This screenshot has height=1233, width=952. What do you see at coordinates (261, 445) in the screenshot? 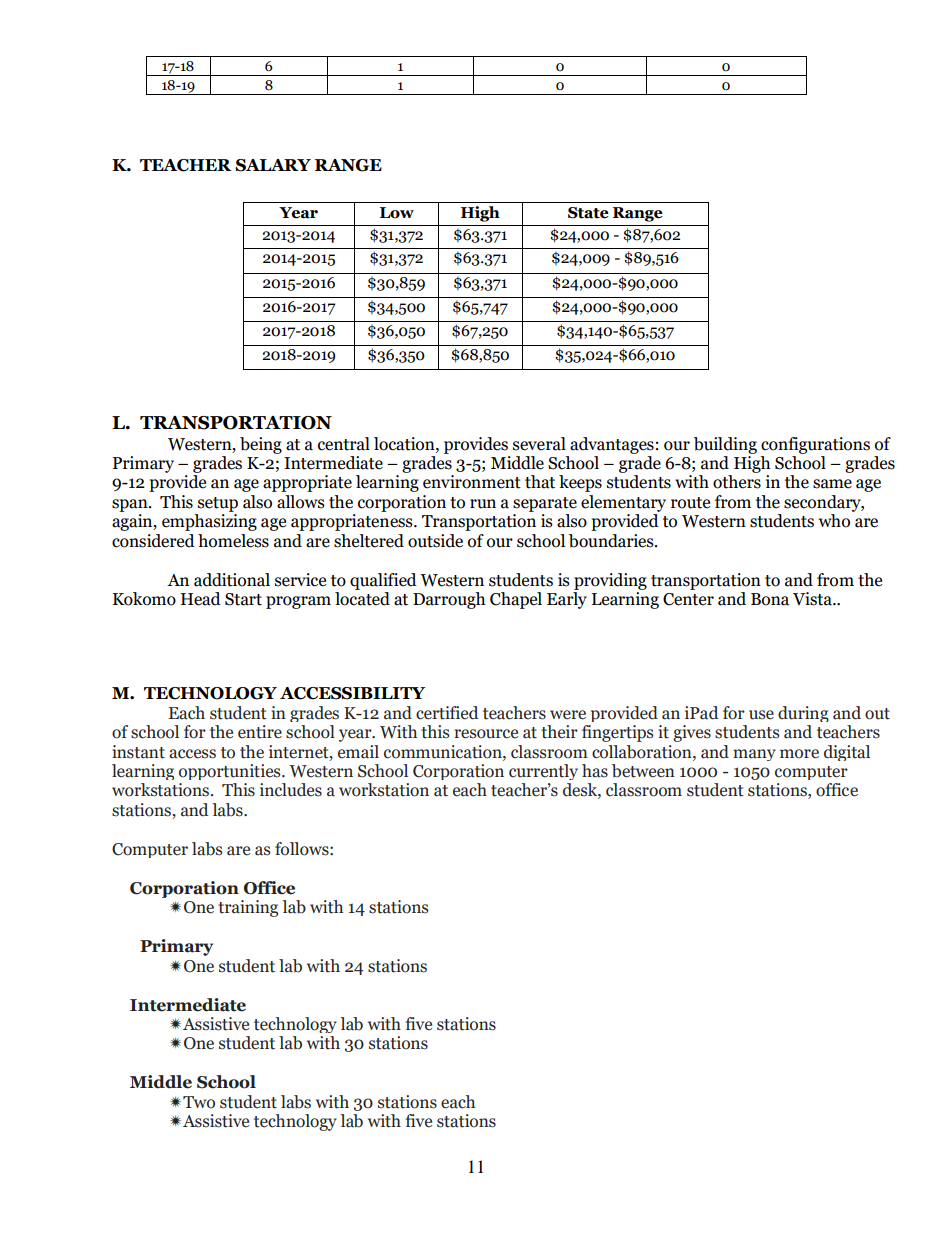
I see `being` at bounding box center [261, 445].
